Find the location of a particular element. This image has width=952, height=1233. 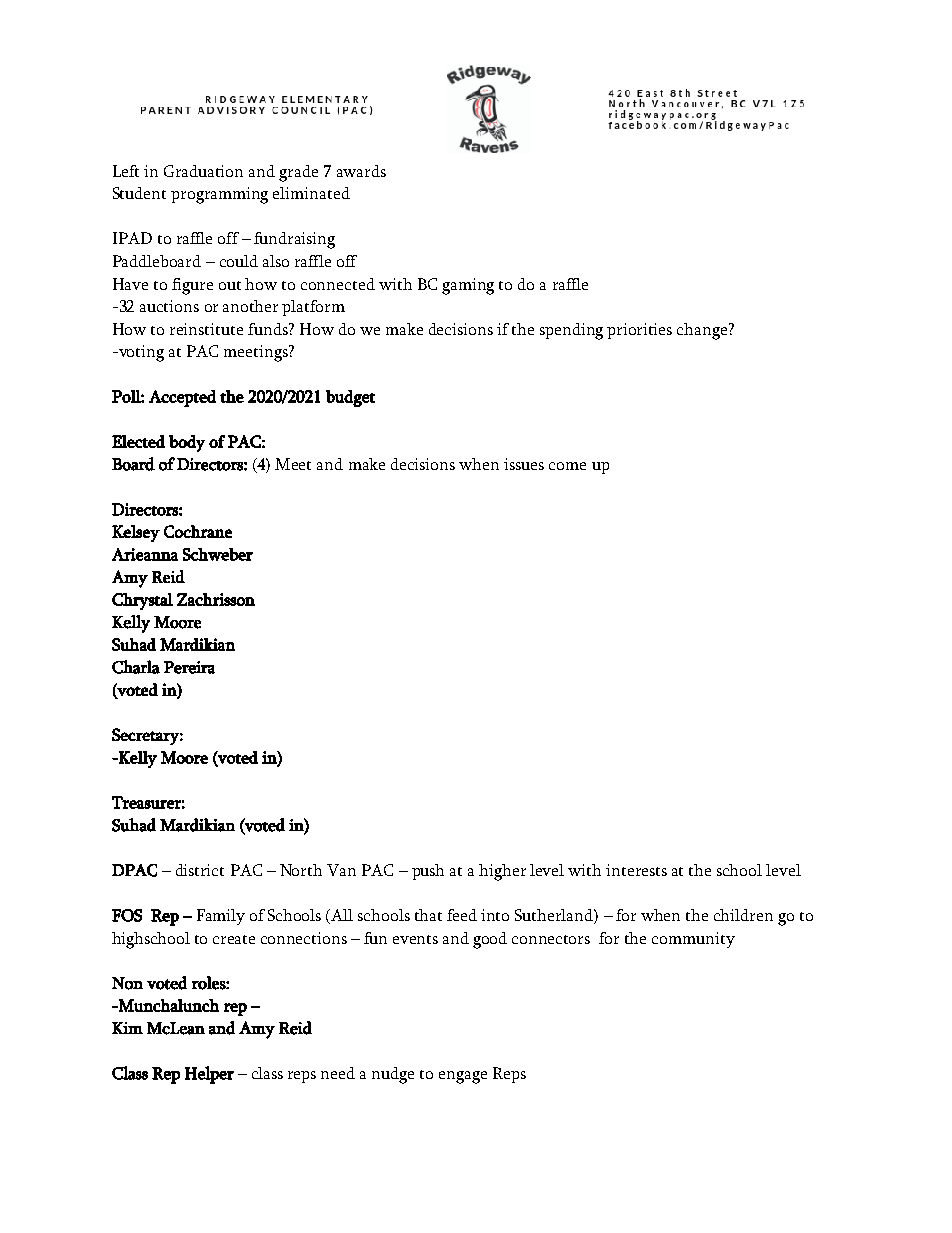

change is located at coordinates (703, 331).
